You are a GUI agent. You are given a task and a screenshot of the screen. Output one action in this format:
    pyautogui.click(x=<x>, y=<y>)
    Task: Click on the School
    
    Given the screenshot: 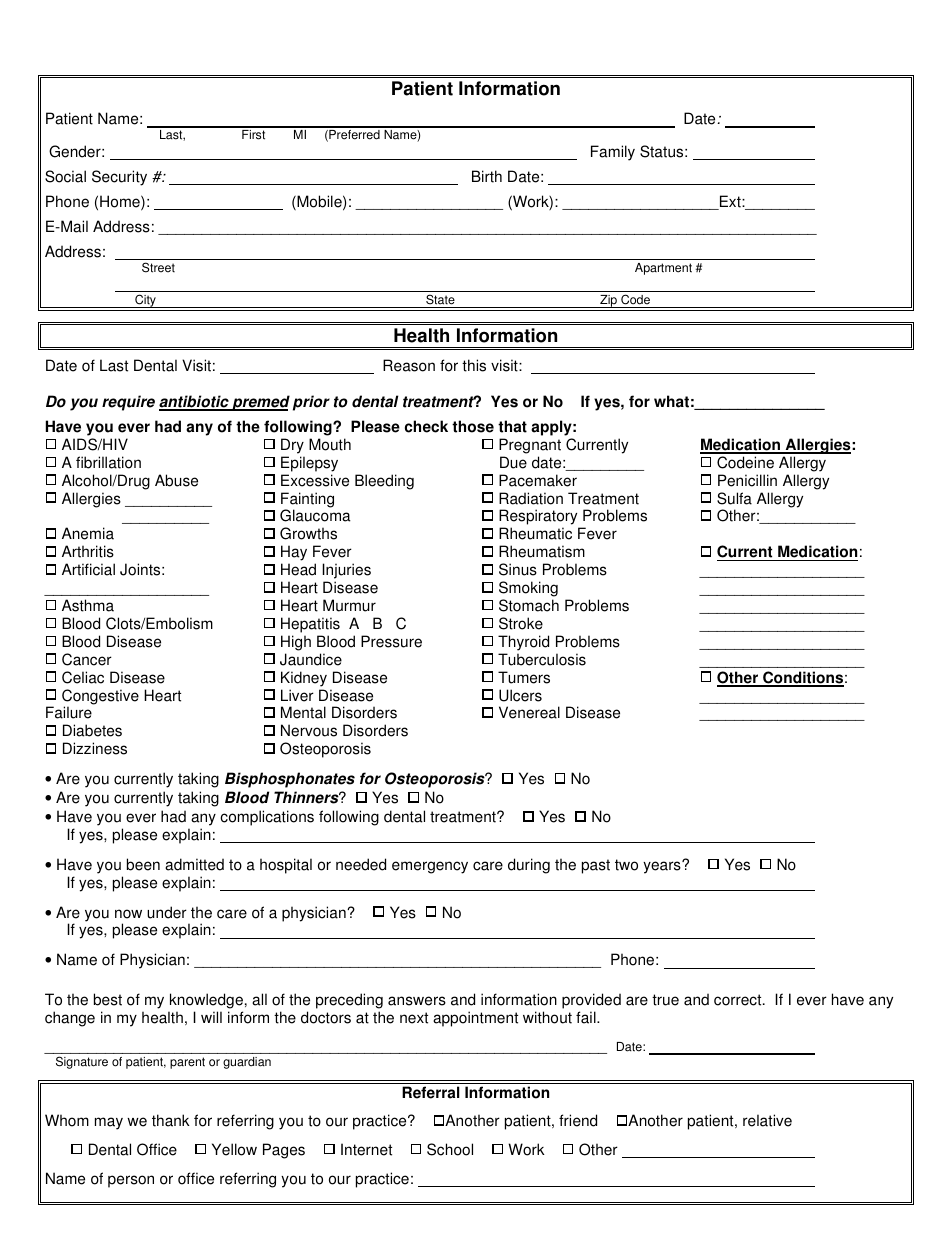 What is the action you would take?
    pyautogui.click(x=450, y=1149)
